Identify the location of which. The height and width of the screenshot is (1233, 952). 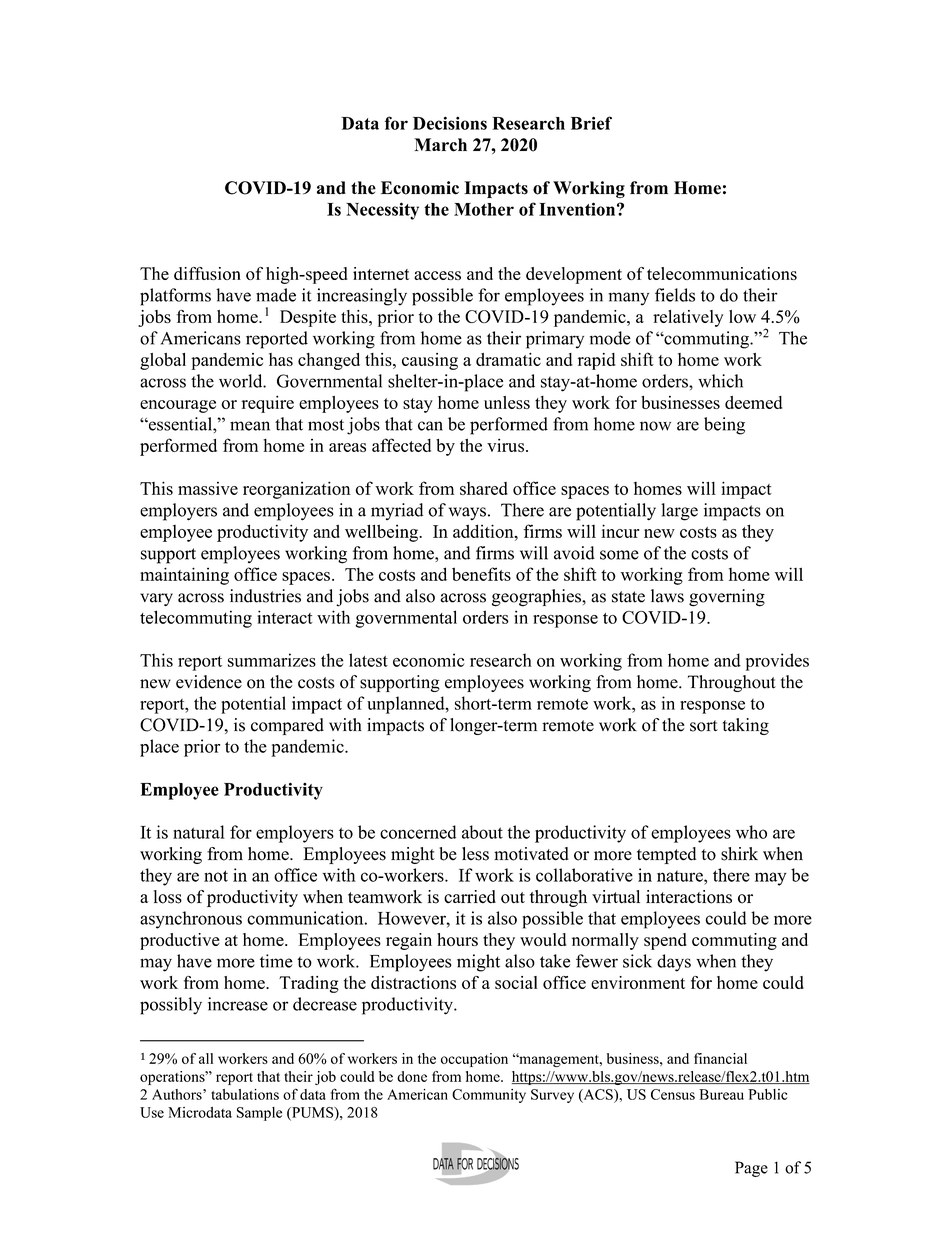
(720, 381).
